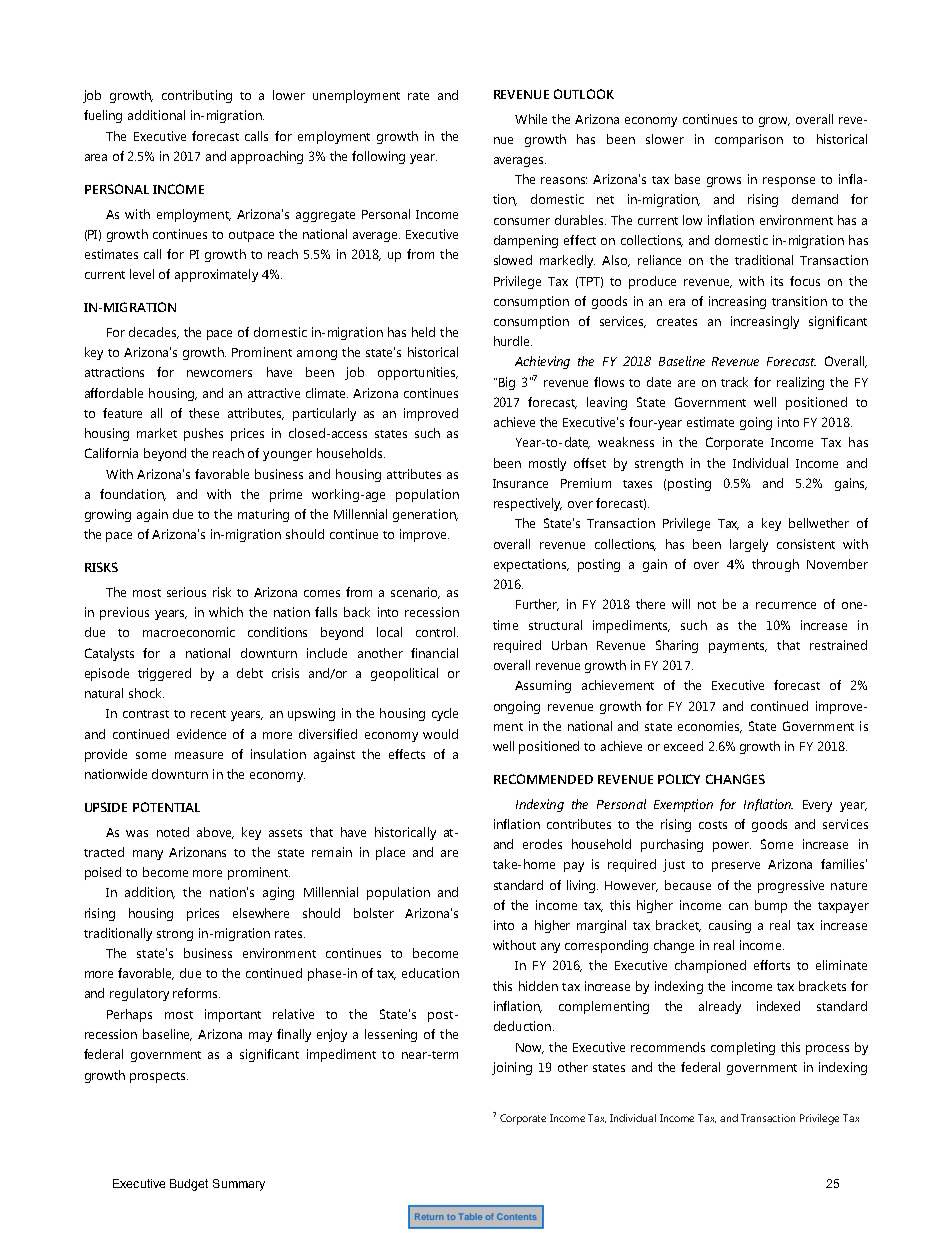 The image size is (952, 1233). What do you see at coordinates (713, 825) in the page?
I see `costs` at bounding box center [713, 825].
